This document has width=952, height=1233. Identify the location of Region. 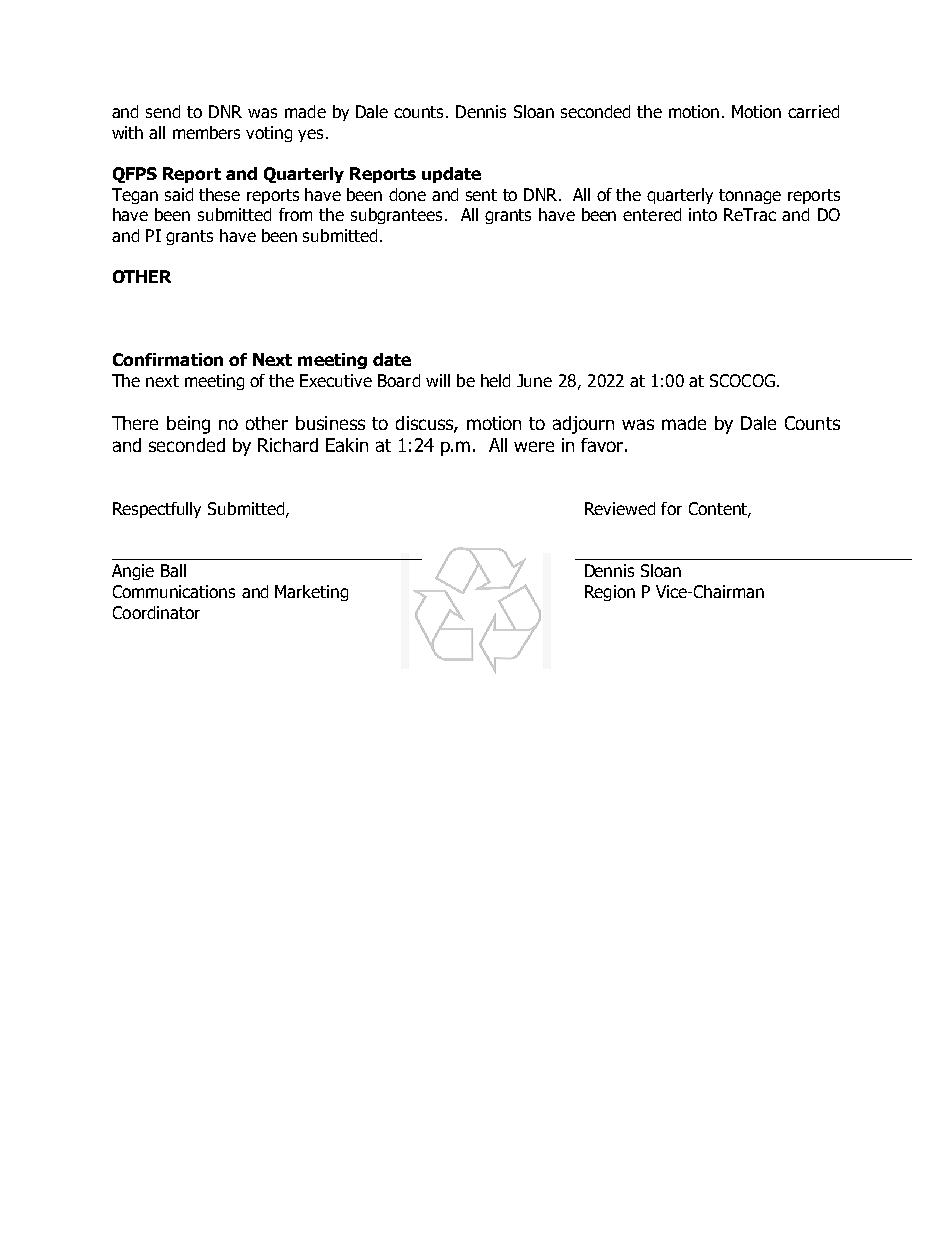
(610, 593).
